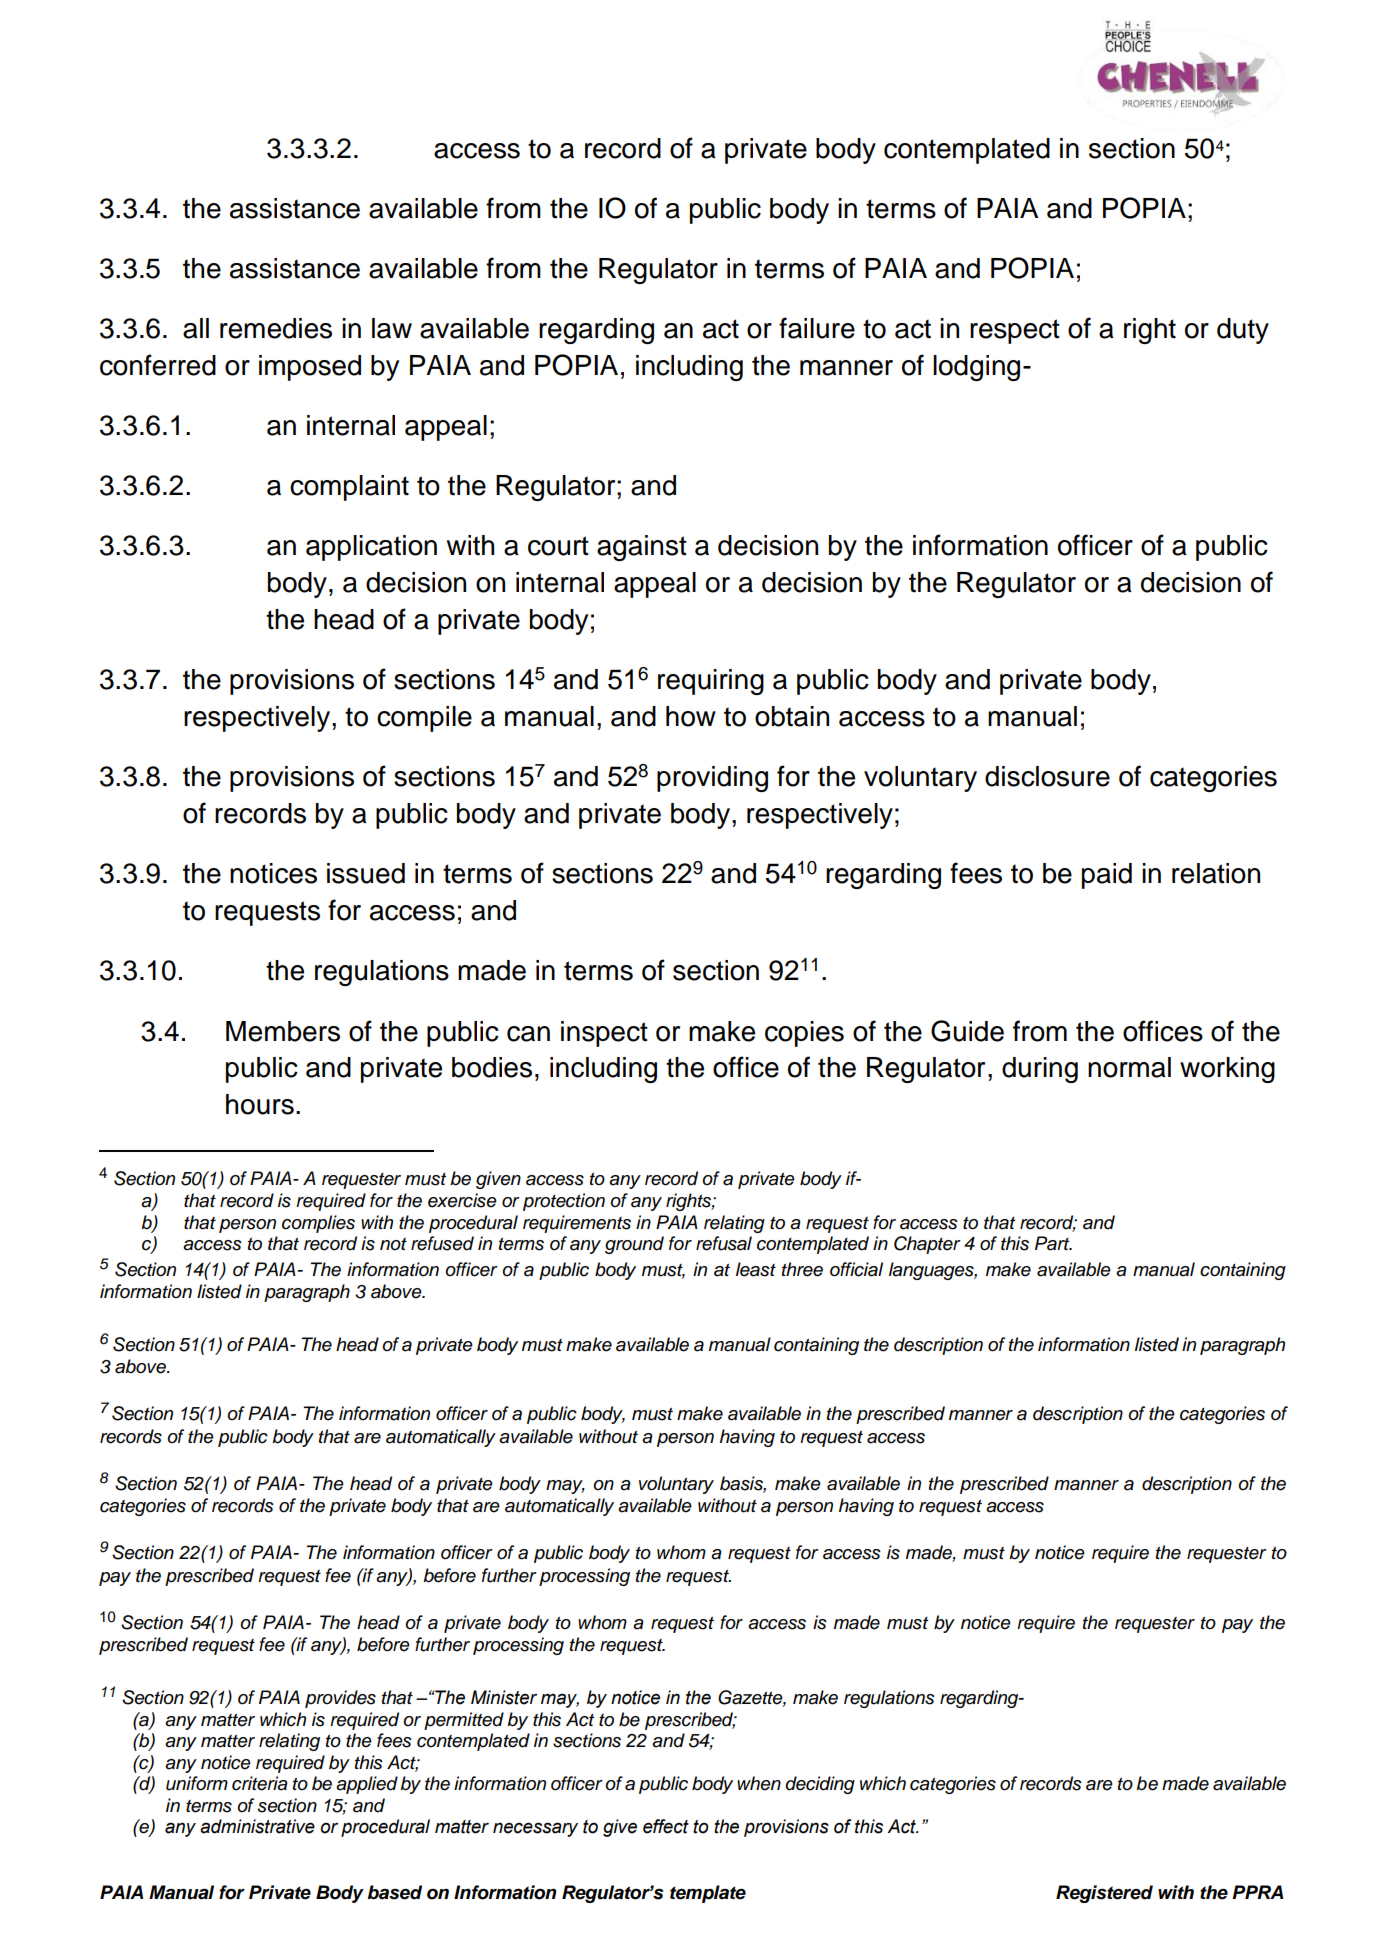 The image size is (1384, 1957). Describe the element at coordinates (310, 368) in the image. I see `imposed` at that location.
